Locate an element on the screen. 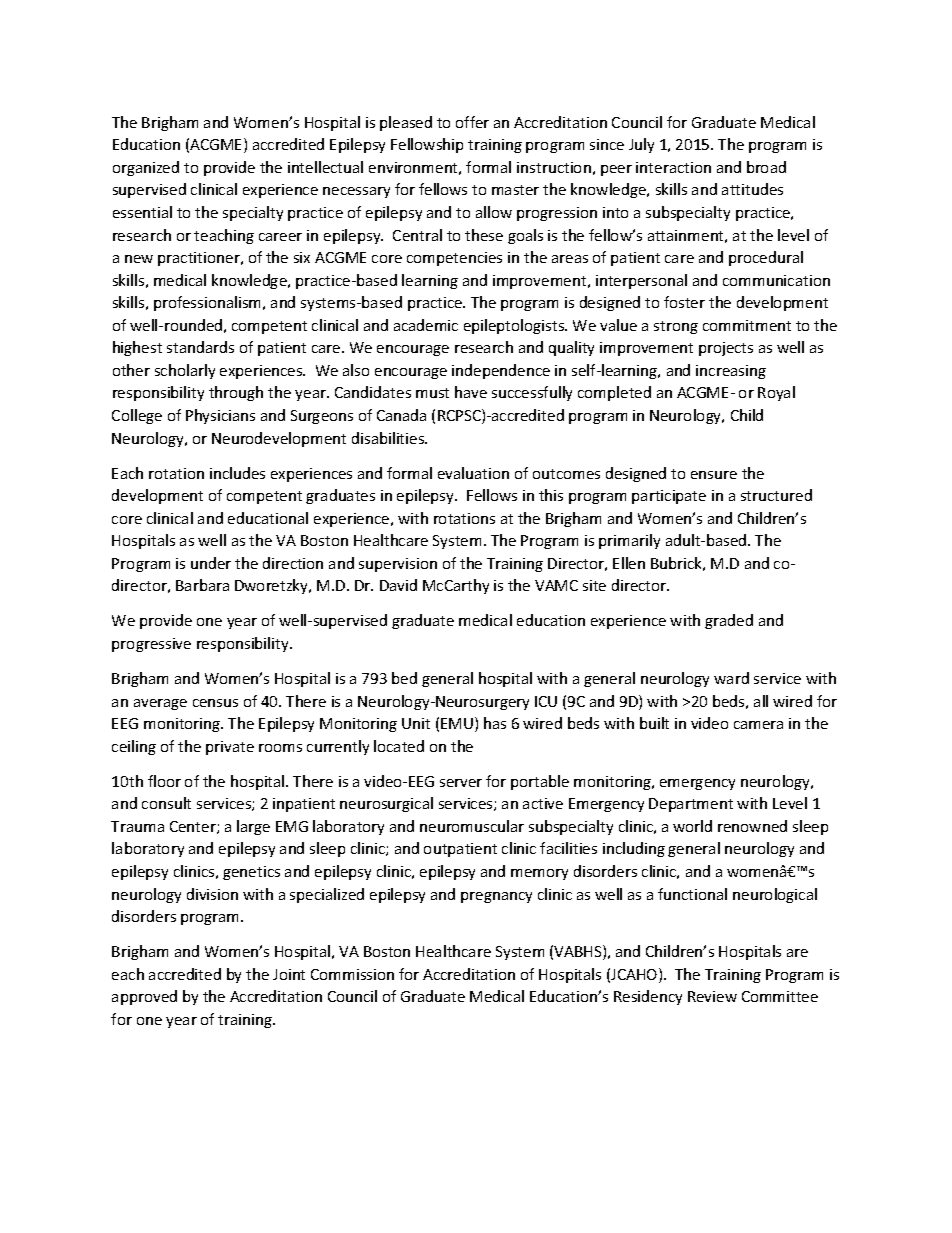 Image resolution: width=952 pixels, height=1233 pixels. Physicians is located at coordinates (220, 416).
